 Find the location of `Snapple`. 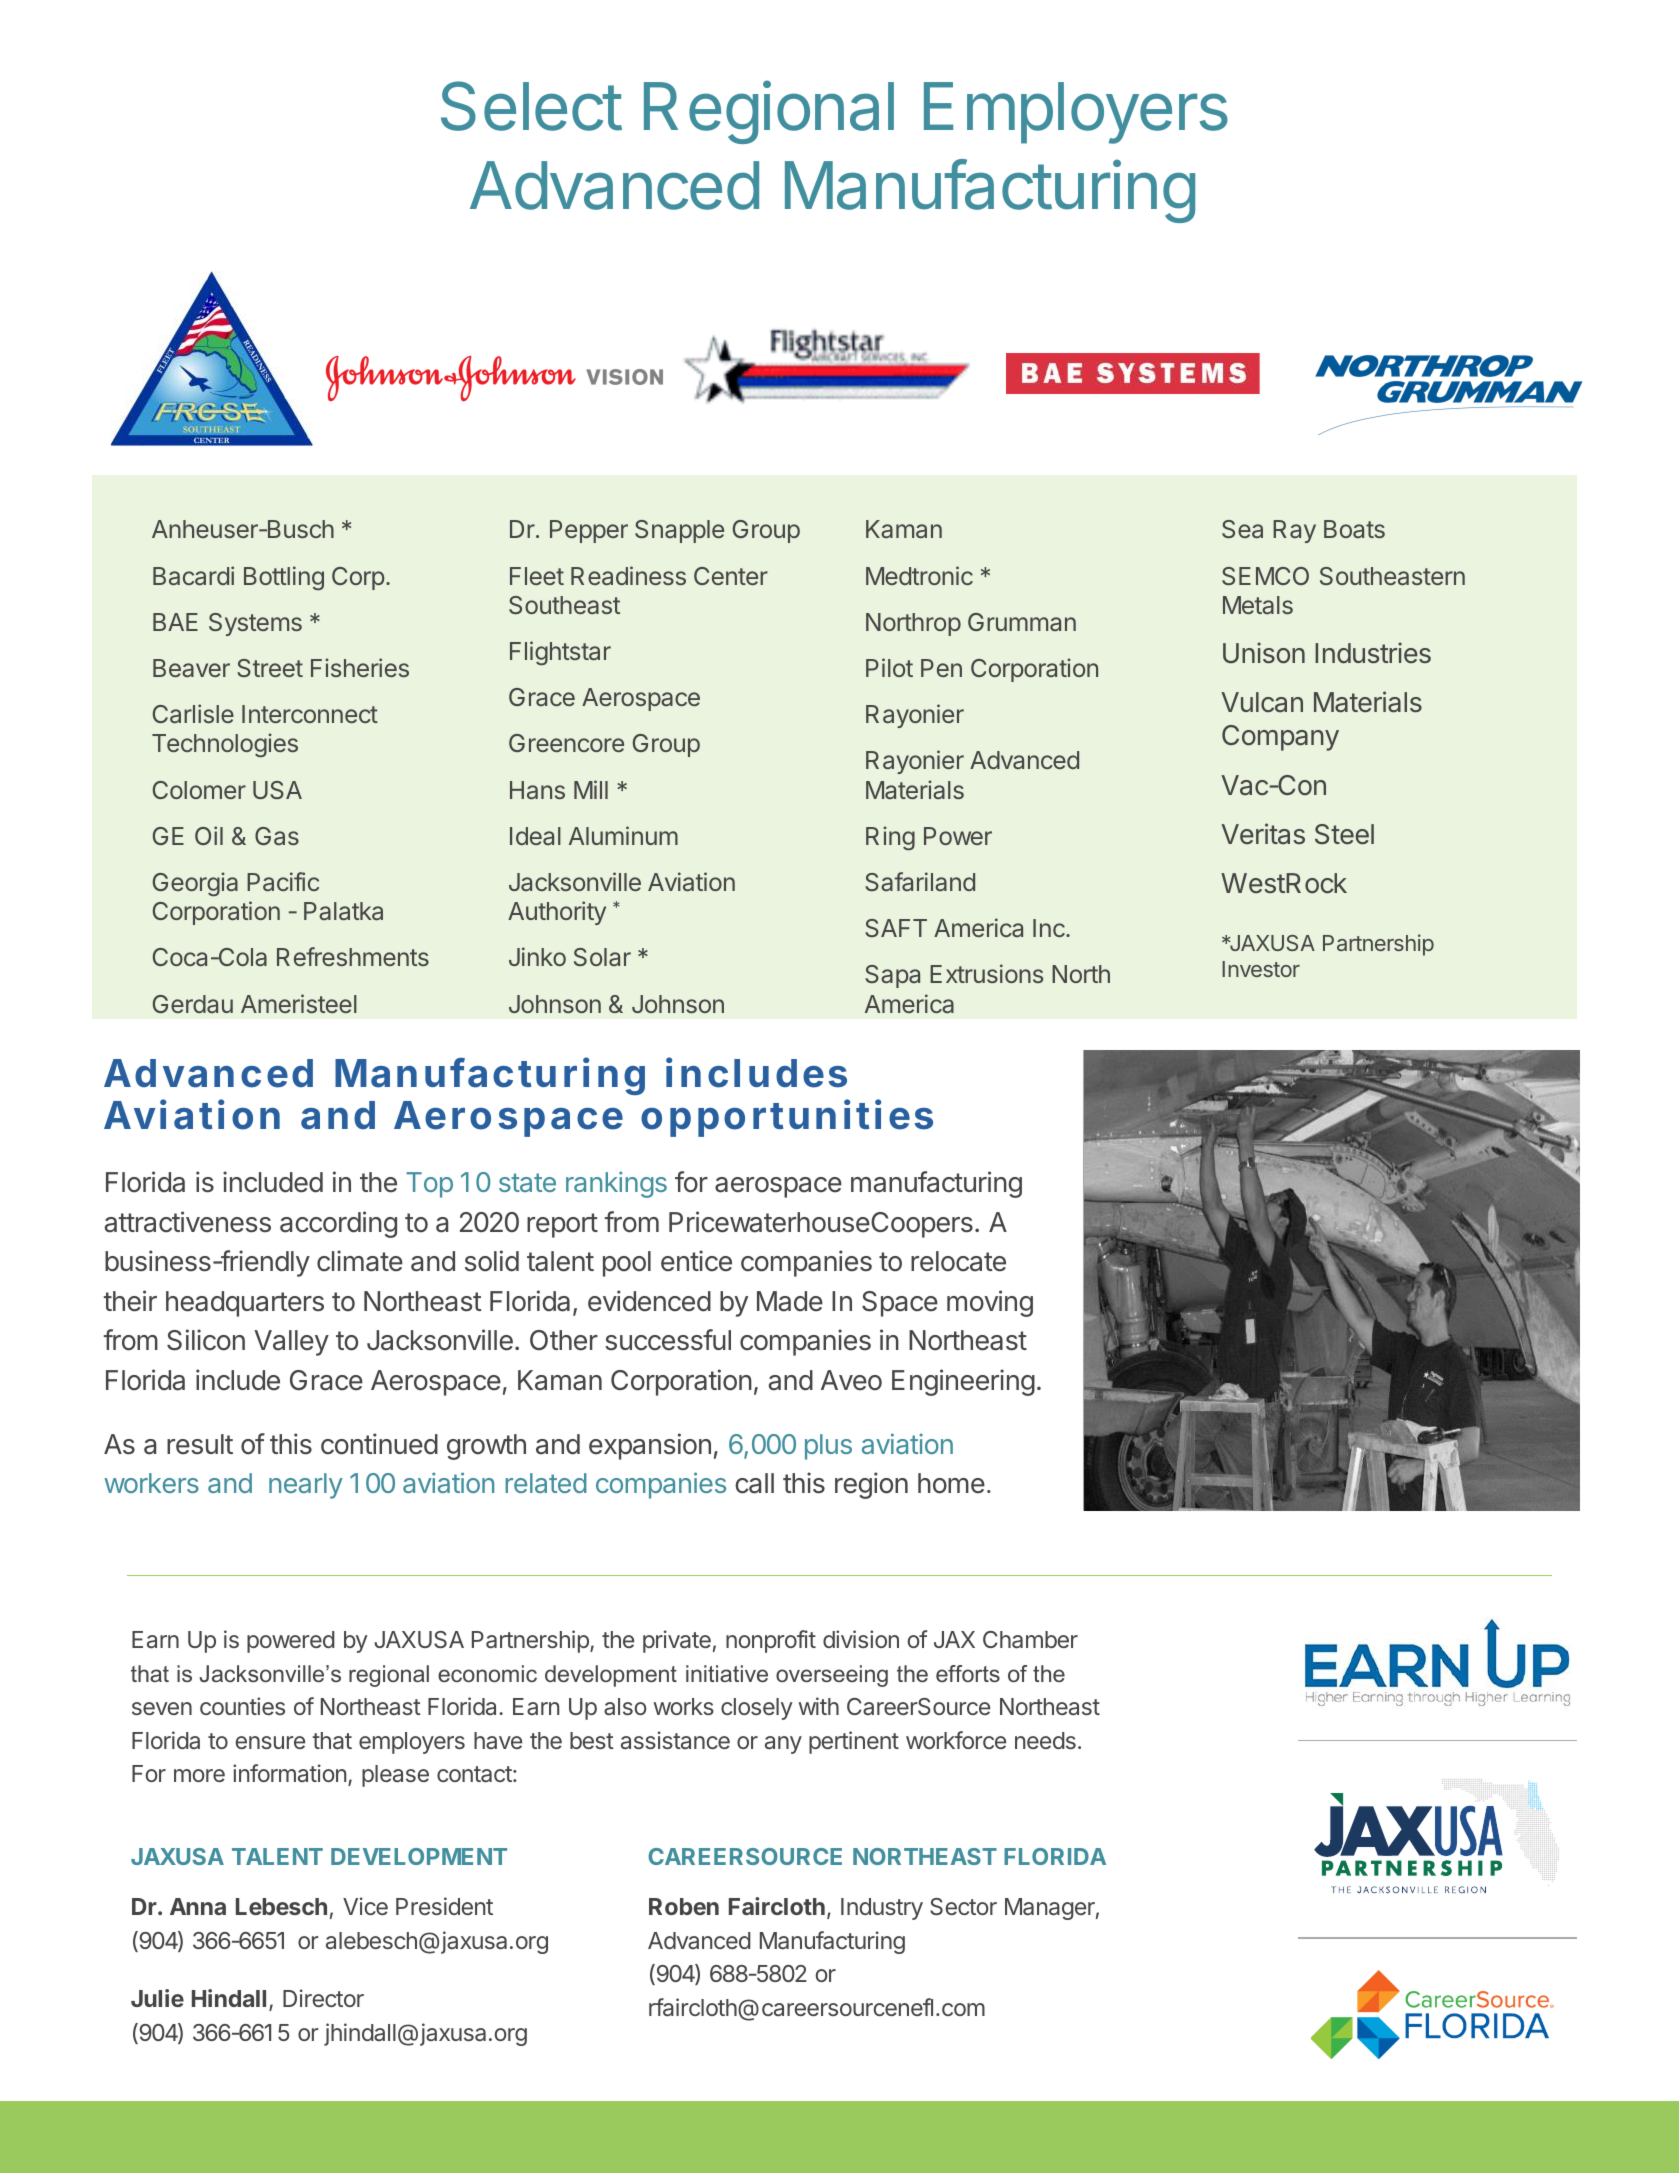

Snapple is located at coordinates (679, 531).
